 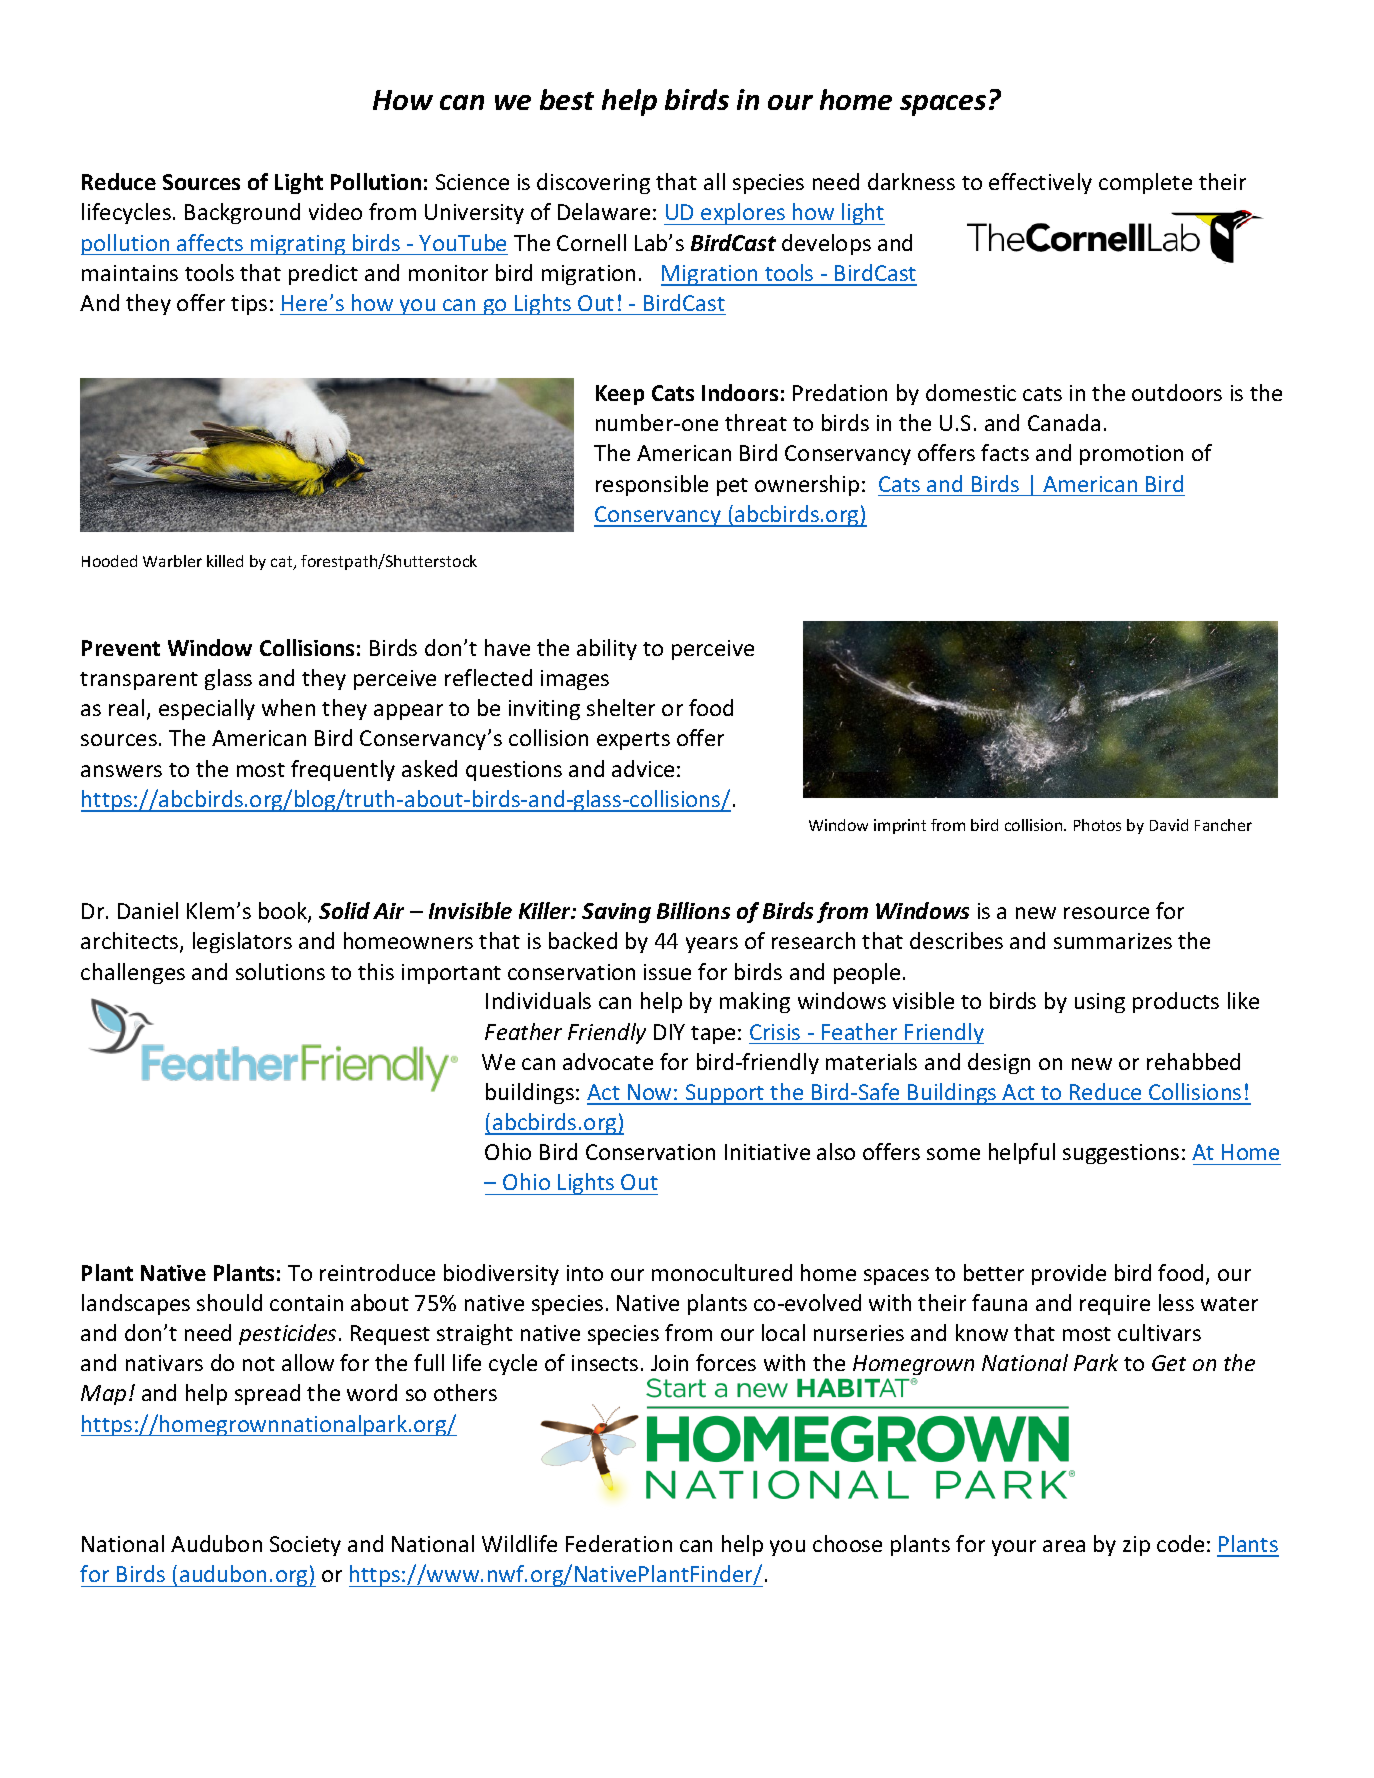 I want to click on zip, so click(x=1136, y=1546).
